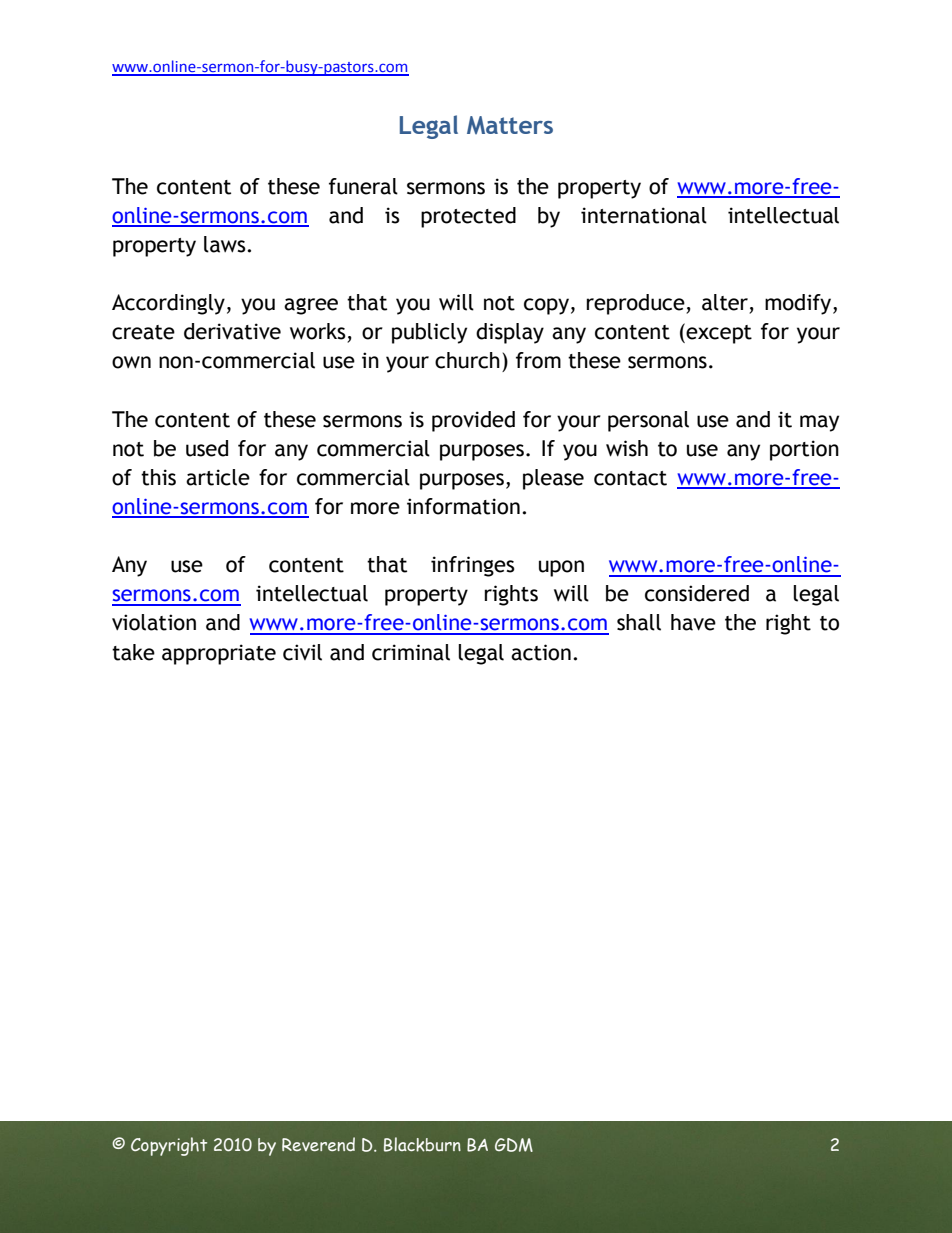 The width and height of the screenshot is (952, 1233). I want to click on criminal, so click(411, 652).
